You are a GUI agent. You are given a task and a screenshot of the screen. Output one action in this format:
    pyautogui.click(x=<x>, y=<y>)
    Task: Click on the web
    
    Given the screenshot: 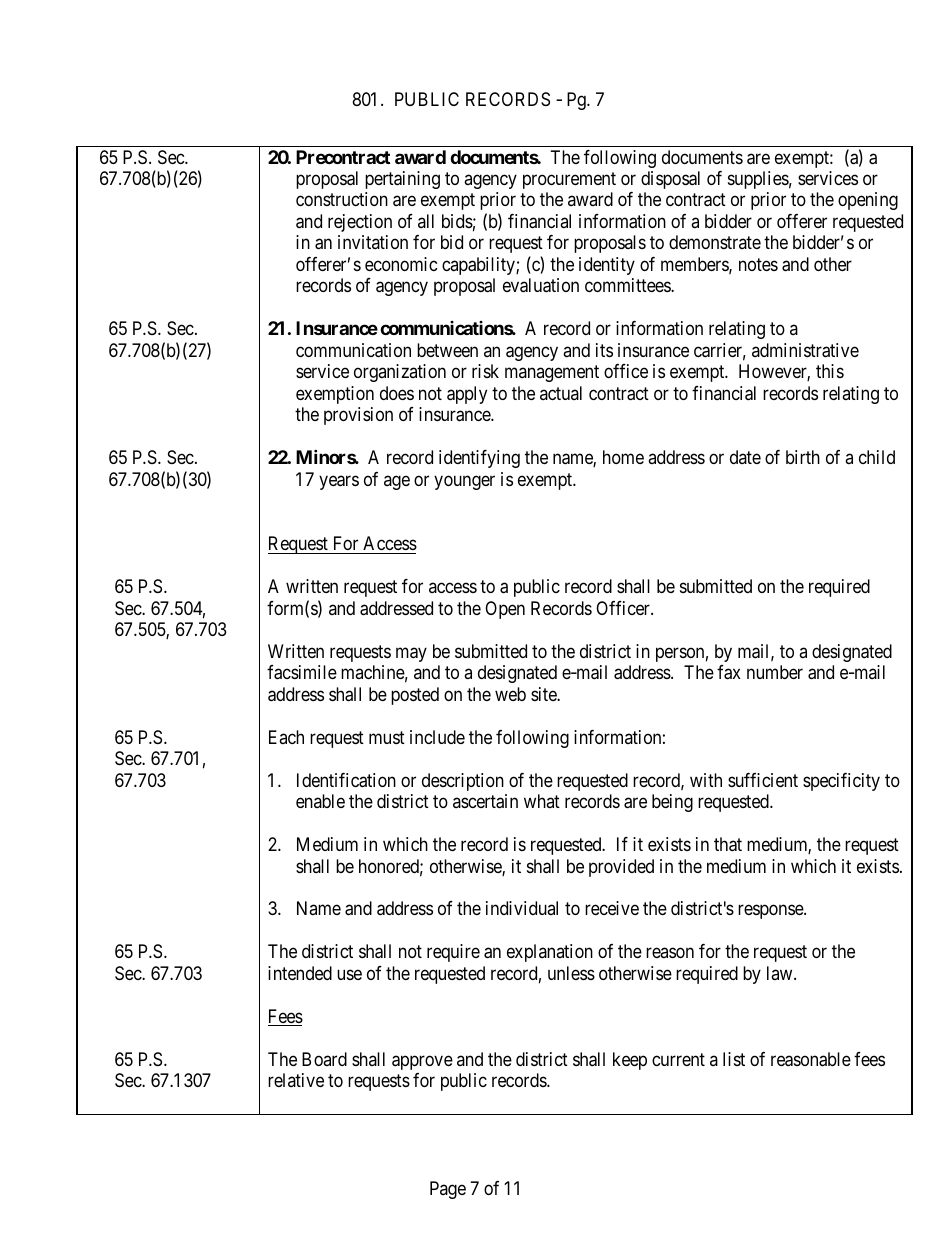 What is the action you would take?
    pyautogui.click(x=510, y=694)
